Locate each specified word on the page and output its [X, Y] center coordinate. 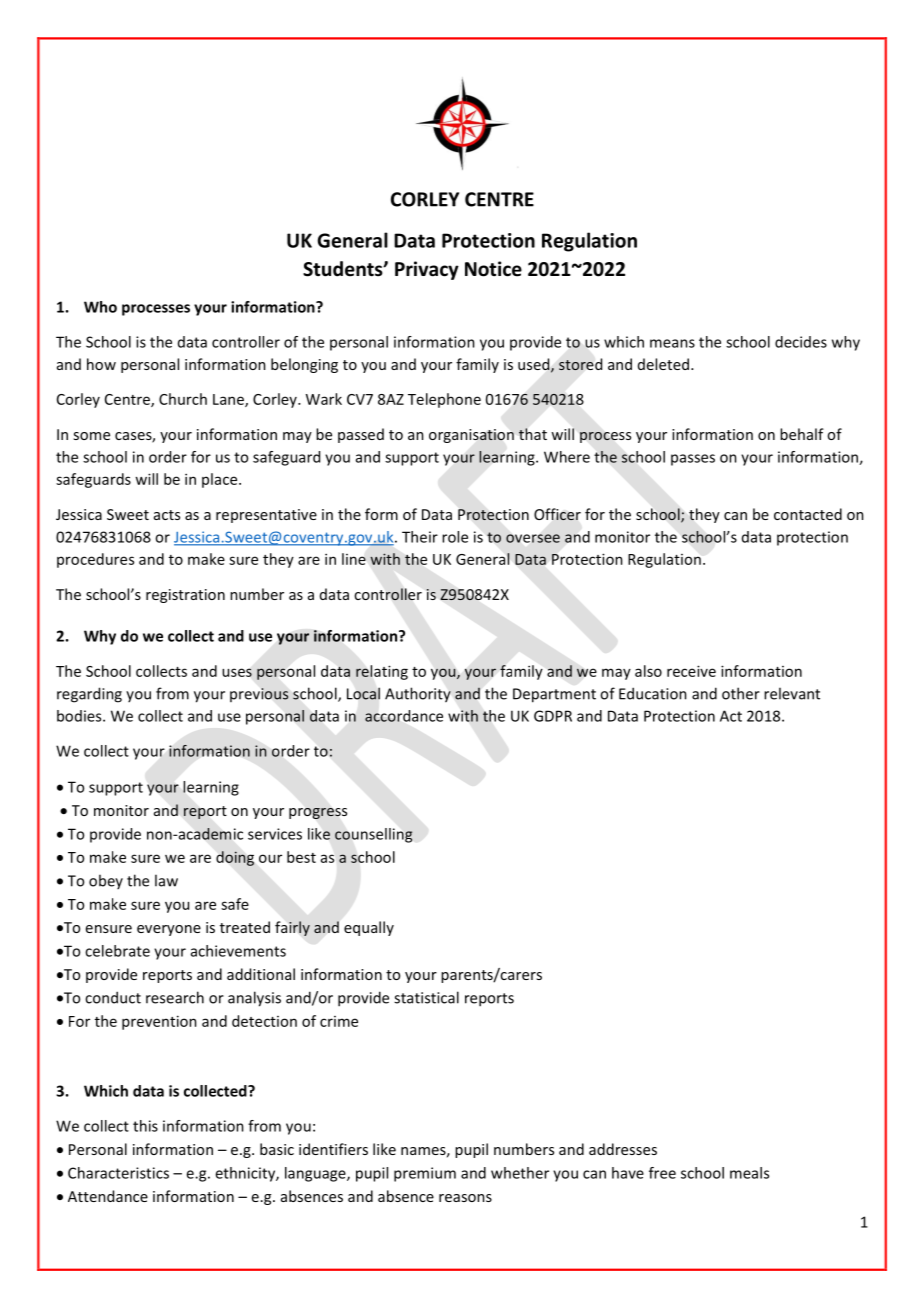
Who [100, 307]
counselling [374, 835]
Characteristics [118, 1173]
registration [185, 596]
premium [425, 1174]
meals [749, 1173]
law [166, 880]
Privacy [427, 270]
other [741, 693]
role [455, 537]
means [672, 343]
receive [691, 671]
